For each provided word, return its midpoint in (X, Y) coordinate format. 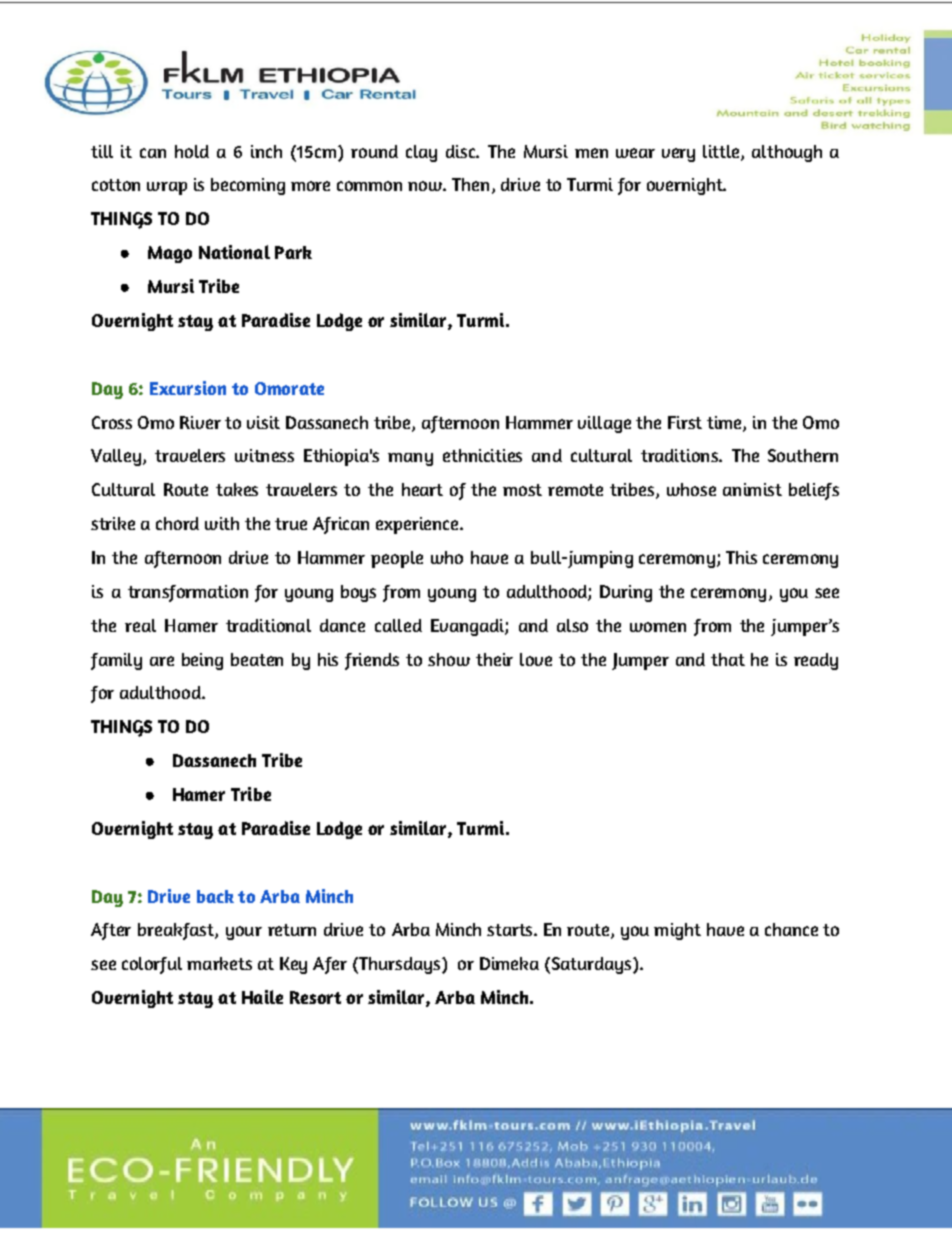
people (397, 559)
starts (511, 930)
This (741, 557)
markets (219, 963)
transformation (188, 593)
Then (470, 184)
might (677, 931)
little (722, 152)
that (728, 659)
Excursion (188, 388)
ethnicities (482, 455)
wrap (167, 188)
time (725, 423)
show (449, 659)
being (202, 661)
